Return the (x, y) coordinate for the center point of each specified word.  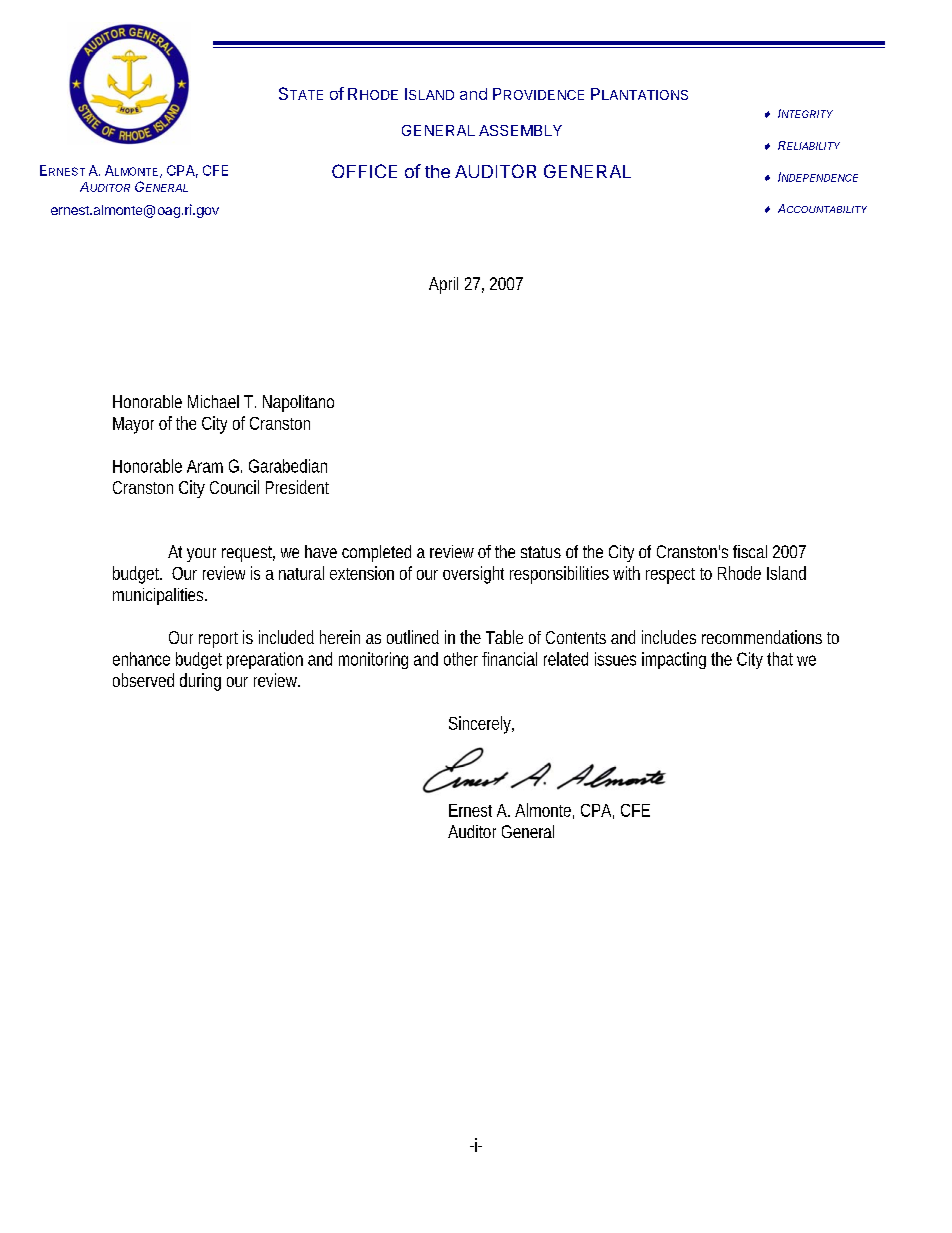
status (541, 552)
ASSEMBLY (520, 130)
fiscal (750, 551)
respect (670, 576)
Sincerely (481, 725)
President (297, 487)
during (200, 682)
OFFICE (364, 171)
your (201, 555)
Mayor (133, 425)
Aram (205, 466)
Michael (213, 401)
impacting (674, 660)
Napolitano (298, 403)
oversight (473, 575)
